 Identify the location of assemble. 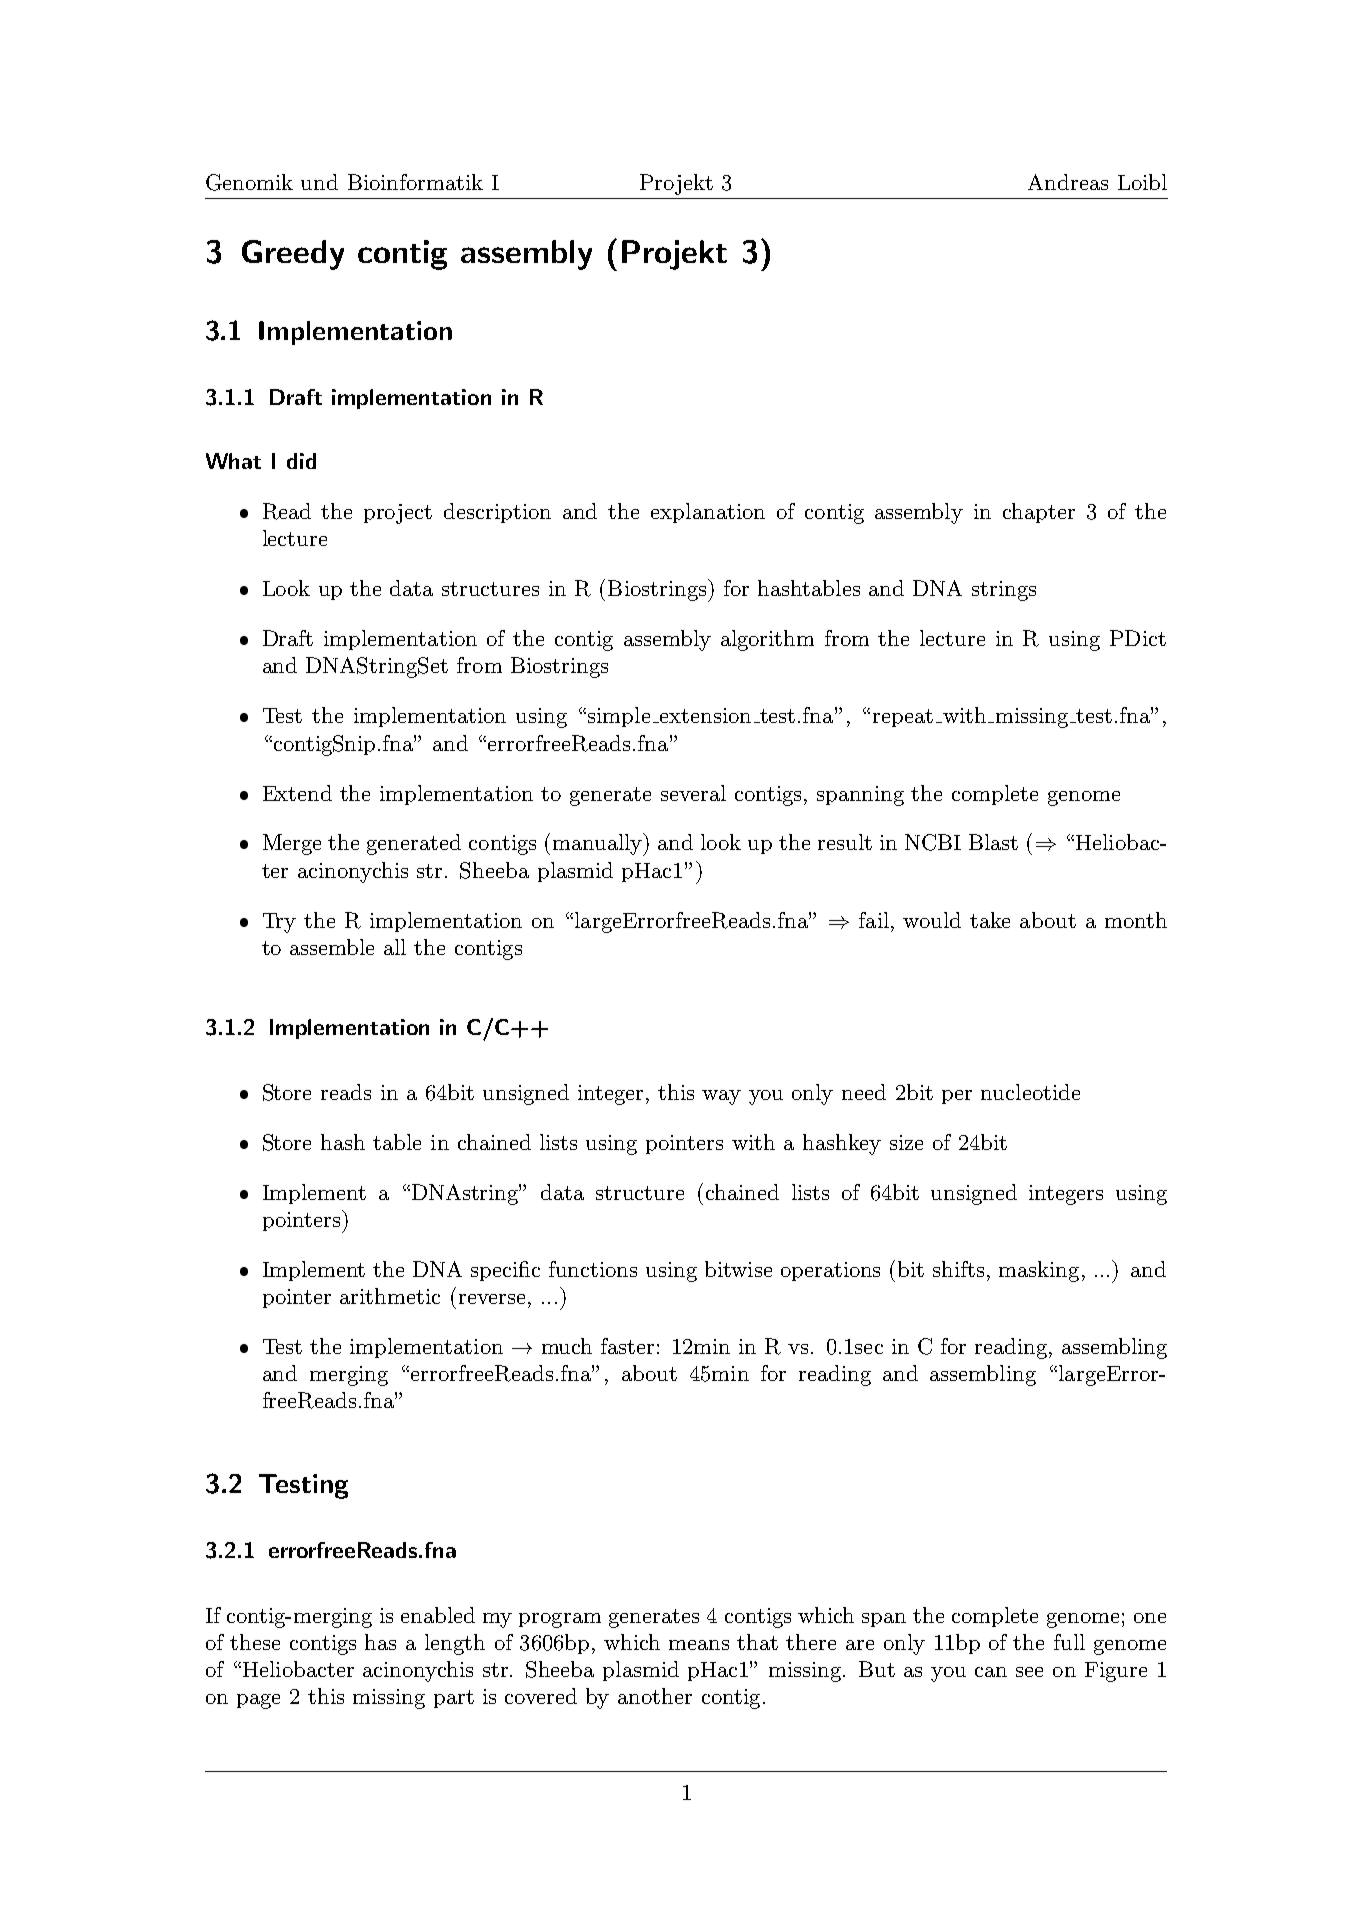
(332, 947).
